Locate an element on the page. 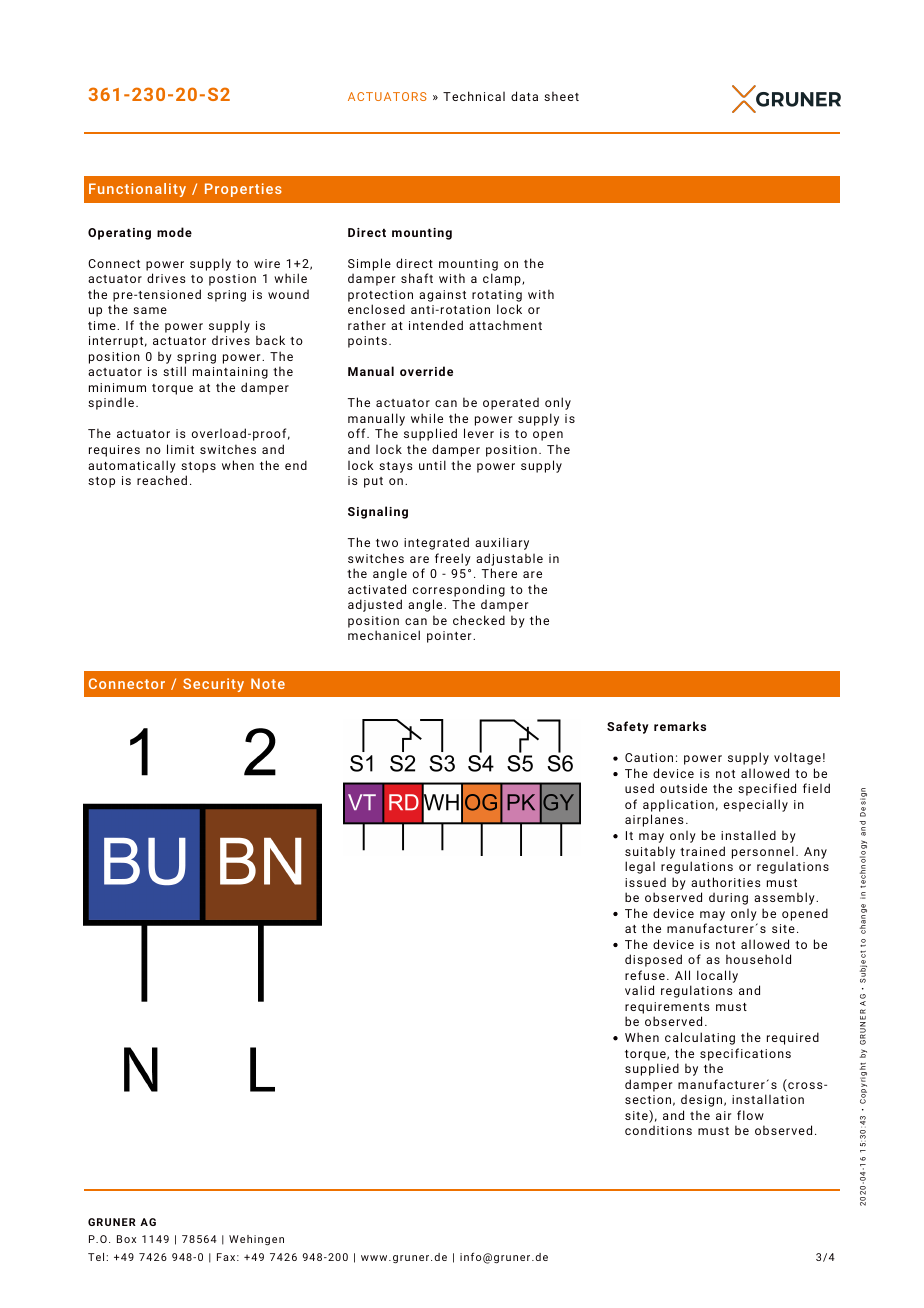 The width and height of the image is (924, 1308). freely is located at coordinates (453, 559).
